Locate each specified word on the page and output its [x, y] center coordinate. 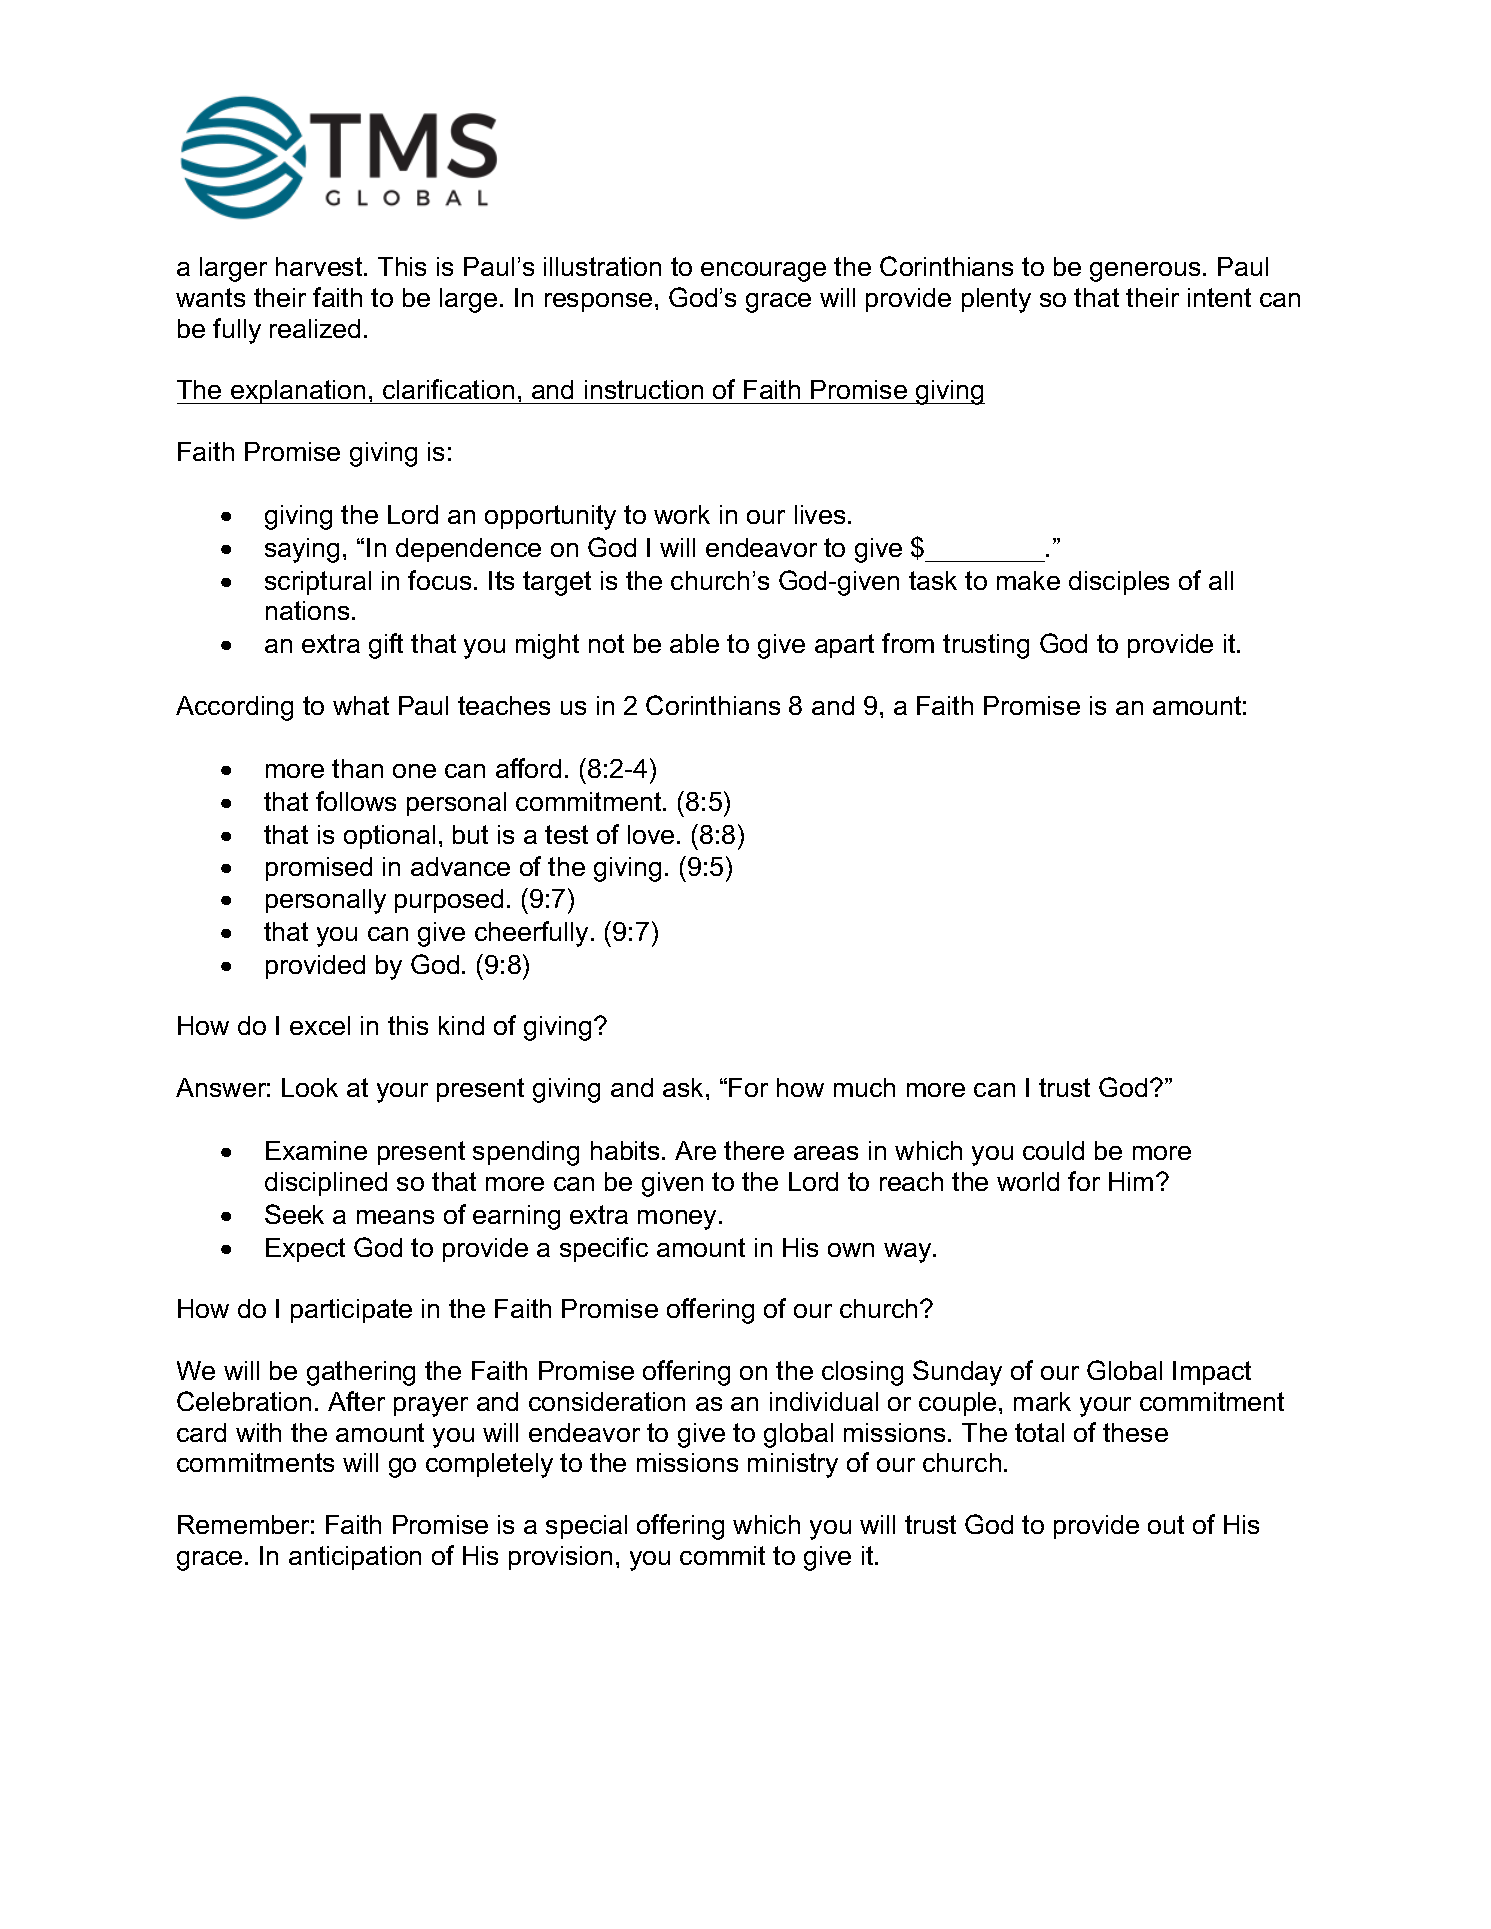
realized [315, 328]
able [694, 643]
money [679, 1220]
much [864, 1087]
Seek [294, 1214]
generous [1145, 272]
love [651, 834]
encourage [763, 272]
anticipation [355, 1558]
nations [307, 610]
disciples [1119, 583]
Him [1131, 1181]
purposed [449, 901]
